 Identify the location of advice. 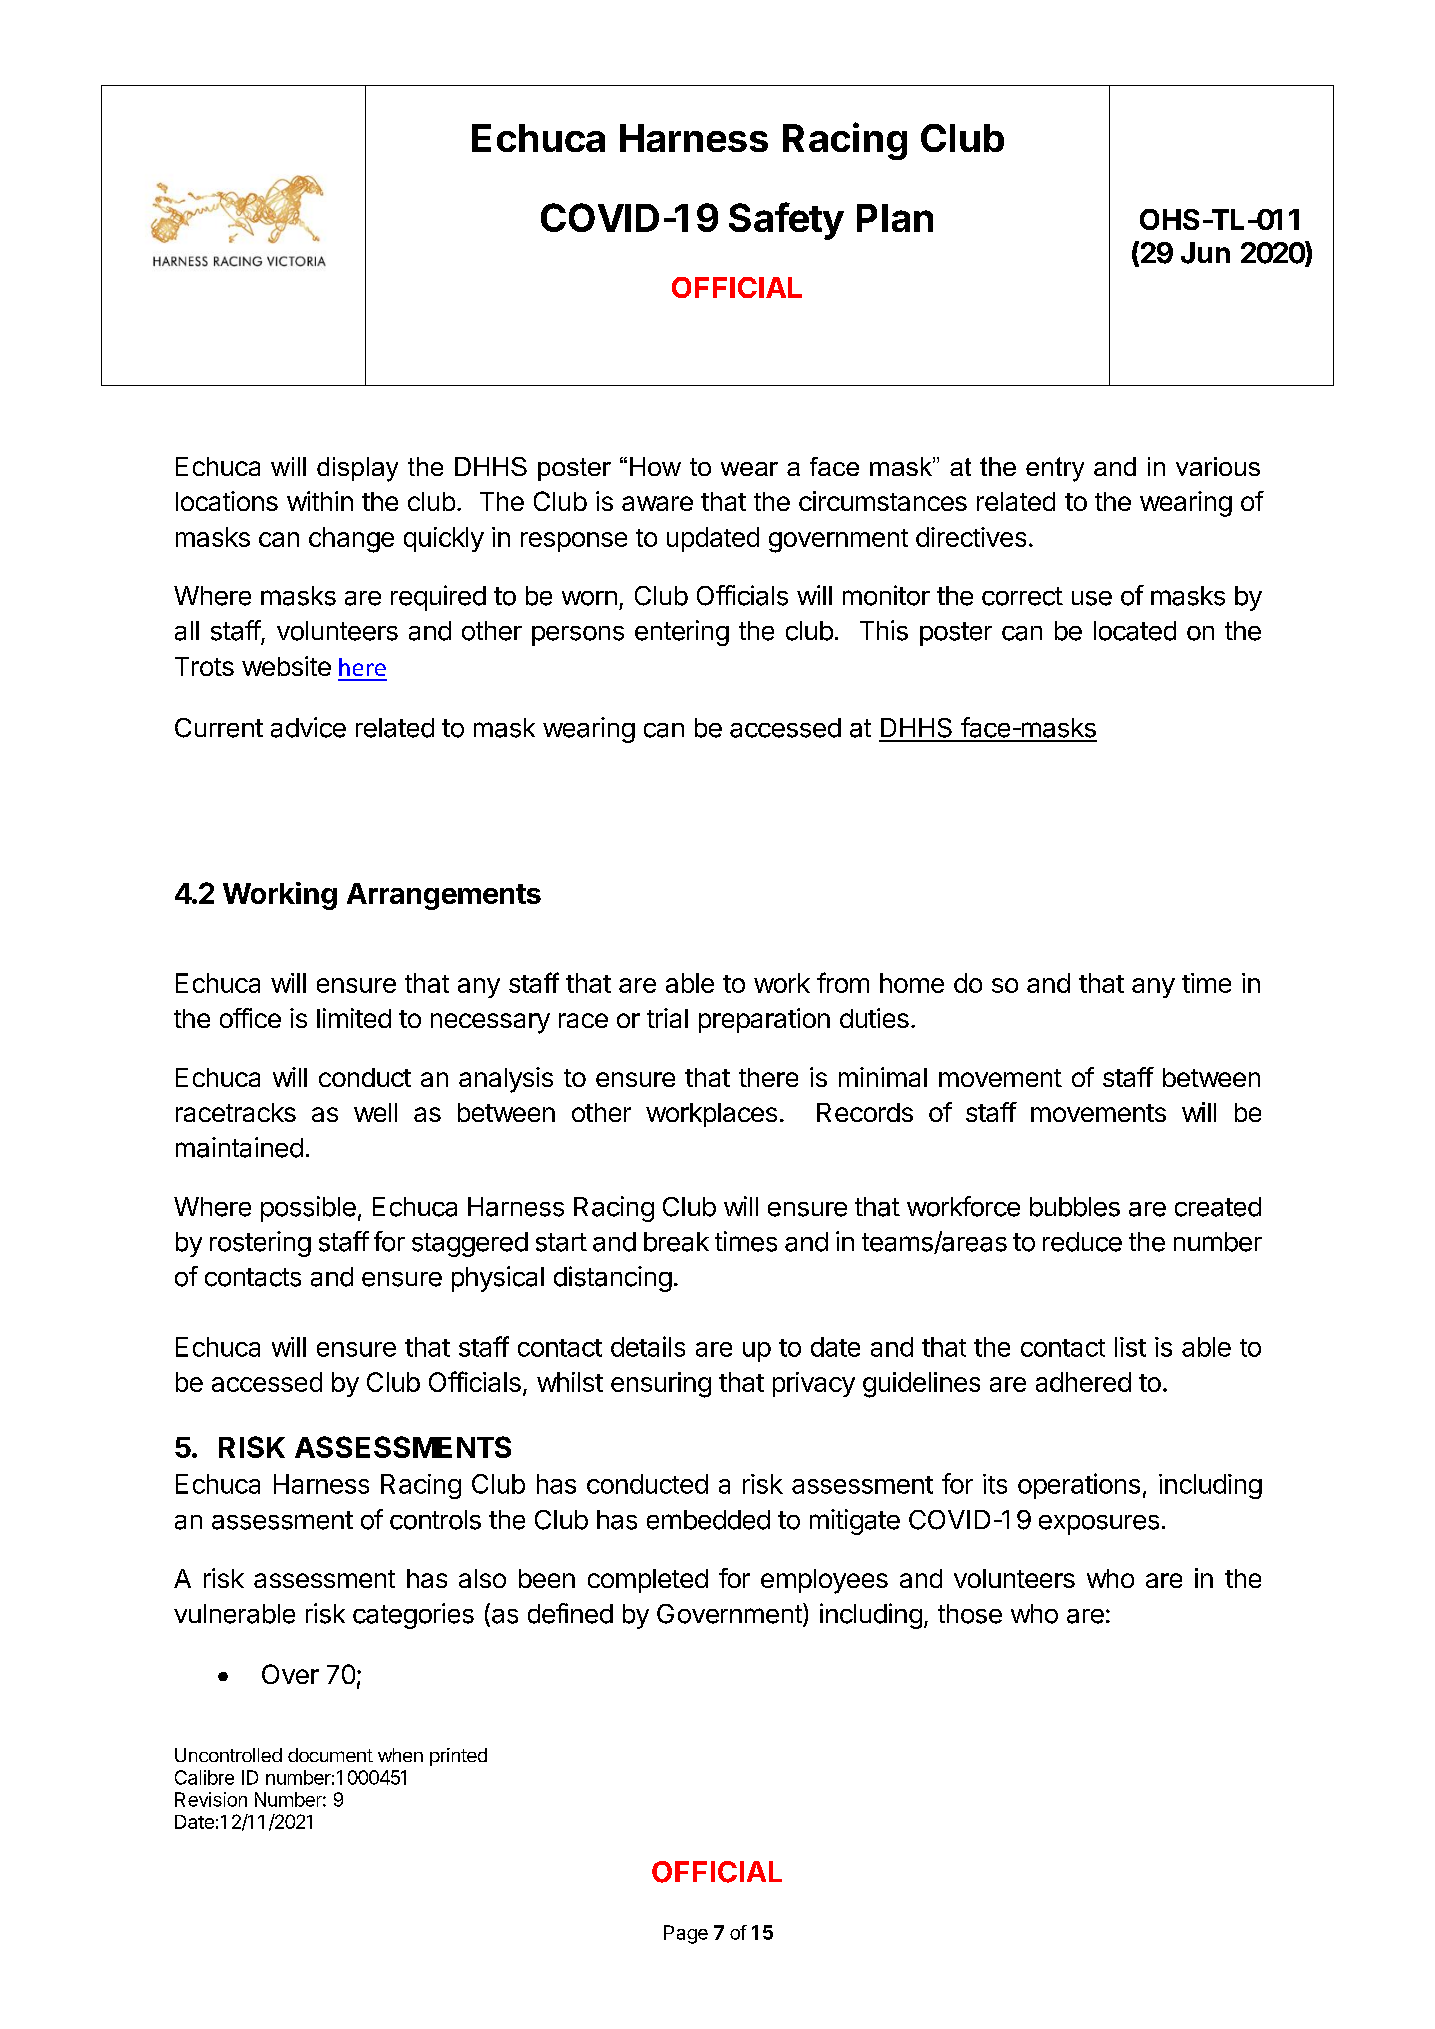
(308, 727).
